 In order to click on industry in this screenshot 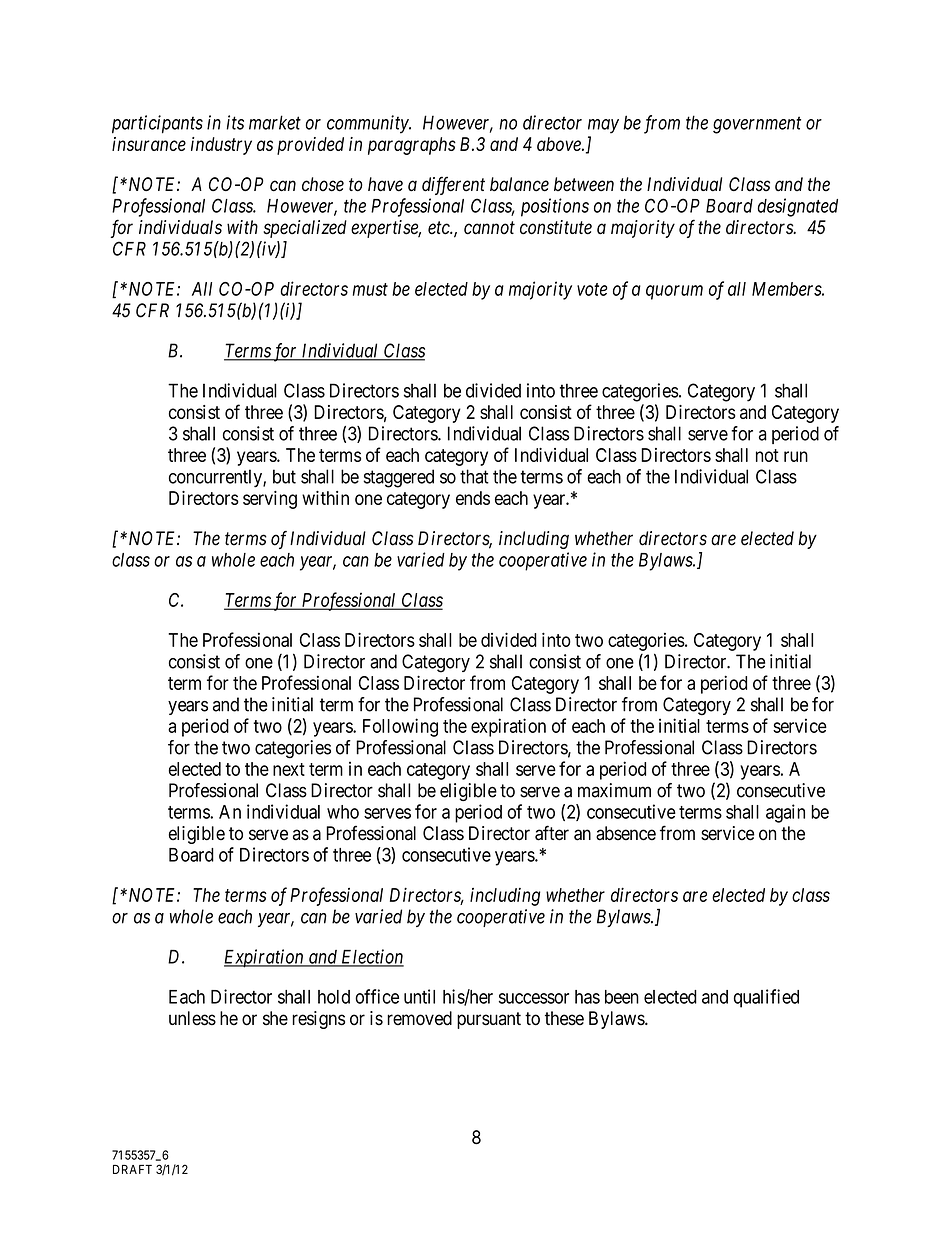, I will do `click(221, 146)`.
